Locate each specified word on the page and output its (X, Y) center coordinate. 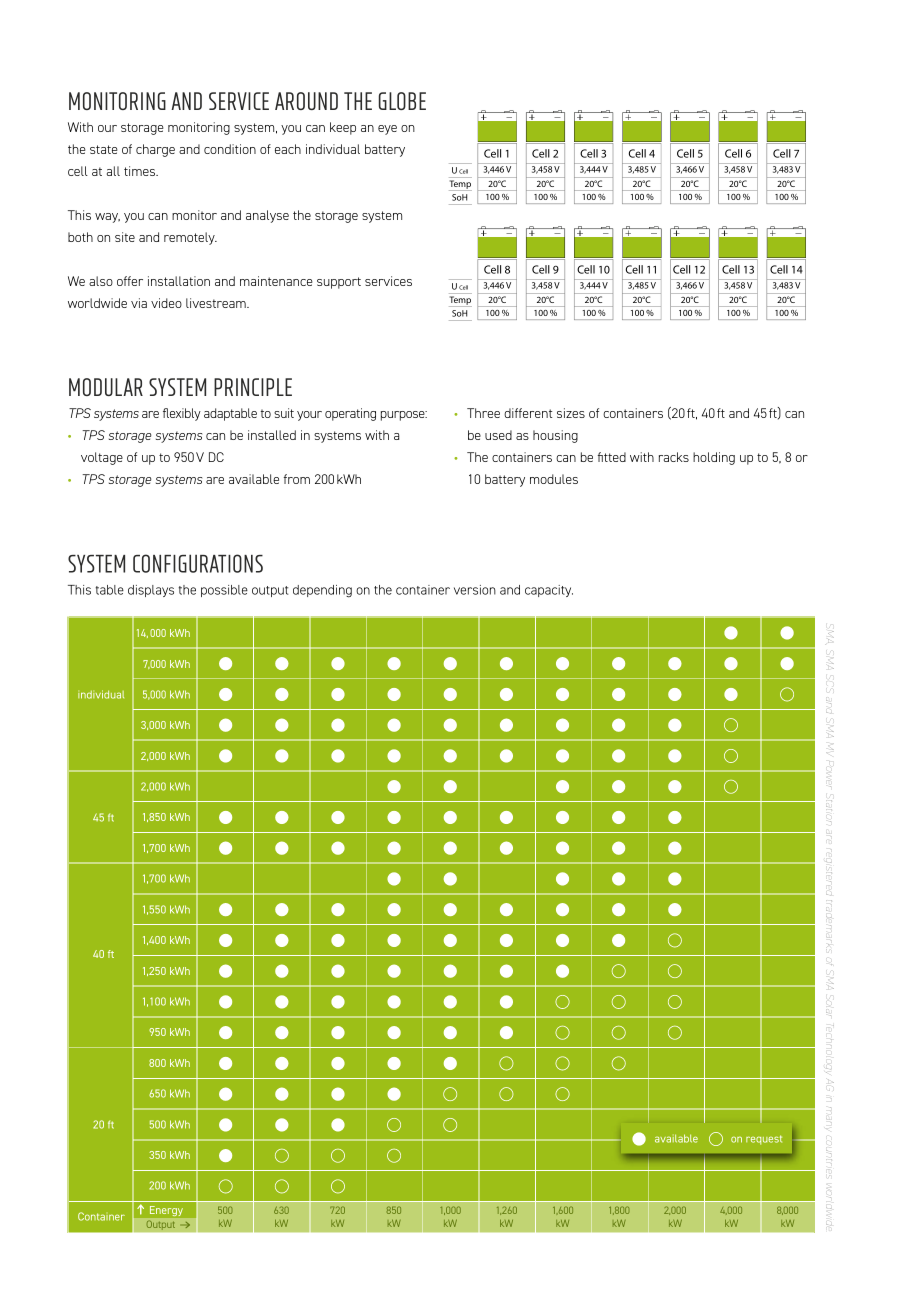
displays (151, 591)
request (764, 1140)
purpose (404, 416)
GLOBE (402, 101)
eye (387, 130)
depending (322, 591)
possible (224, 591)
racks (674, 457)
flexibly (182, 414)
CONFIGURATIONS (198, 563)
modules (554, 479)
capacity (549, 591)
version (475, 590)
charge (155, 150)
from (297, 479)
